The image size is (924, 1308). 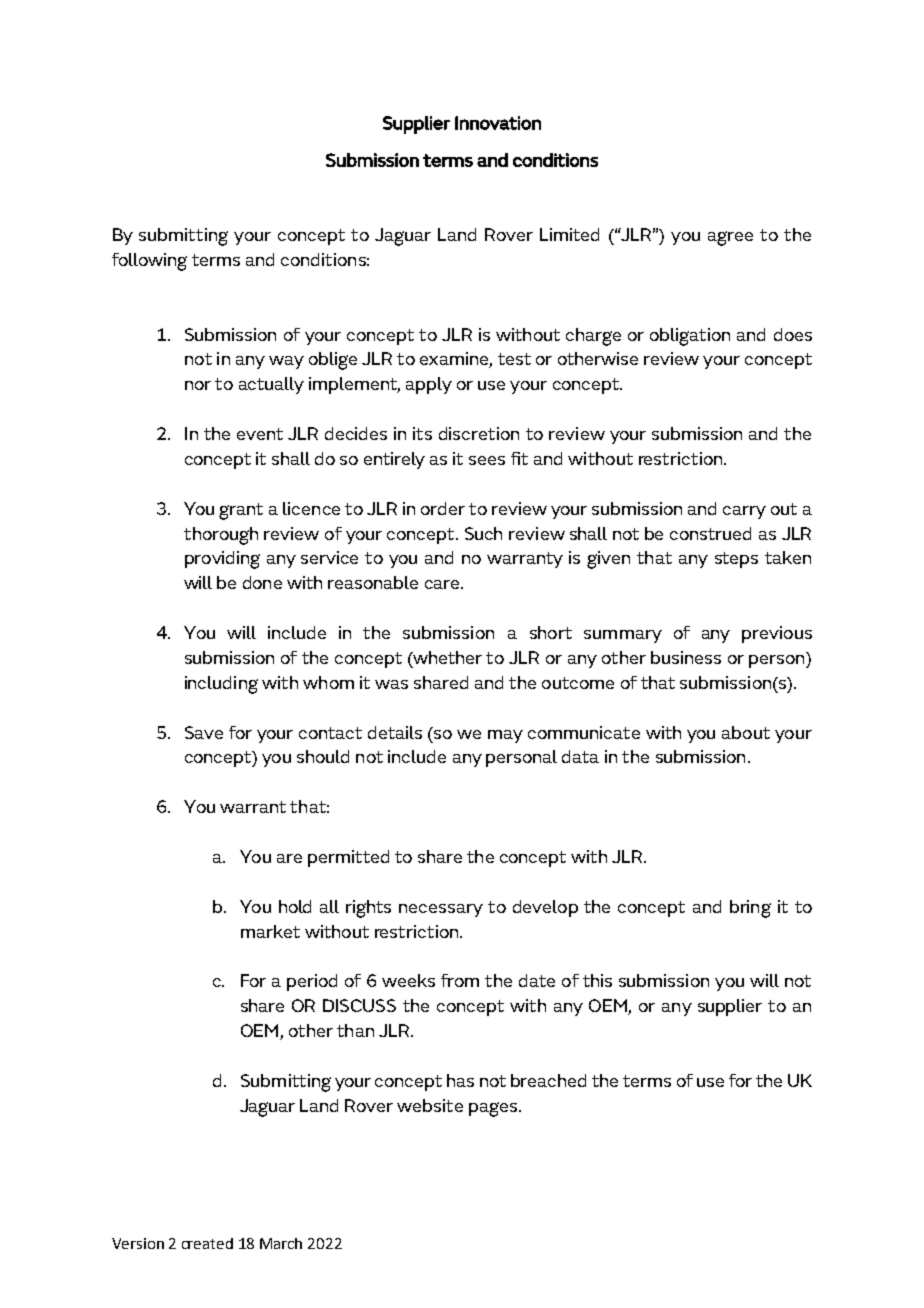 What do you see at coordinates (221, 685) in the screenshot?
I see `including` at bounding box center [221, 685].
